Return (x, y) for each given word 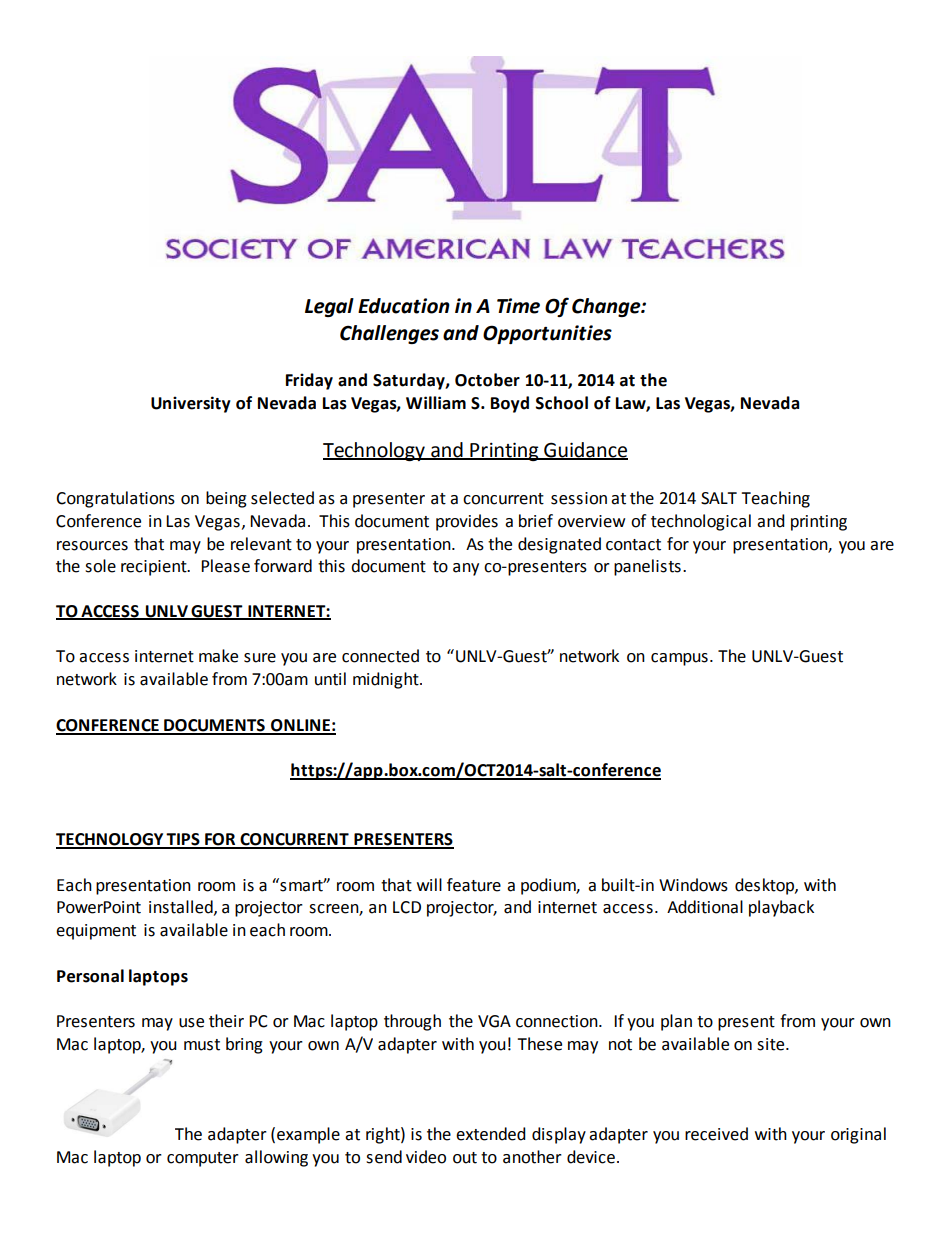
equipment (96, 932)
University (191, 404)
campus (679, 659)
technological (701, 522)
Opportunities (547, 334)
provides (467, 522)
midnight (387, 680)
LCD (407, 907)
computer (203, 1159)
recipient (155, 568)
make (218, 656)
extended (491, 1134)
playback (781, 908)
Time (518, 306)
